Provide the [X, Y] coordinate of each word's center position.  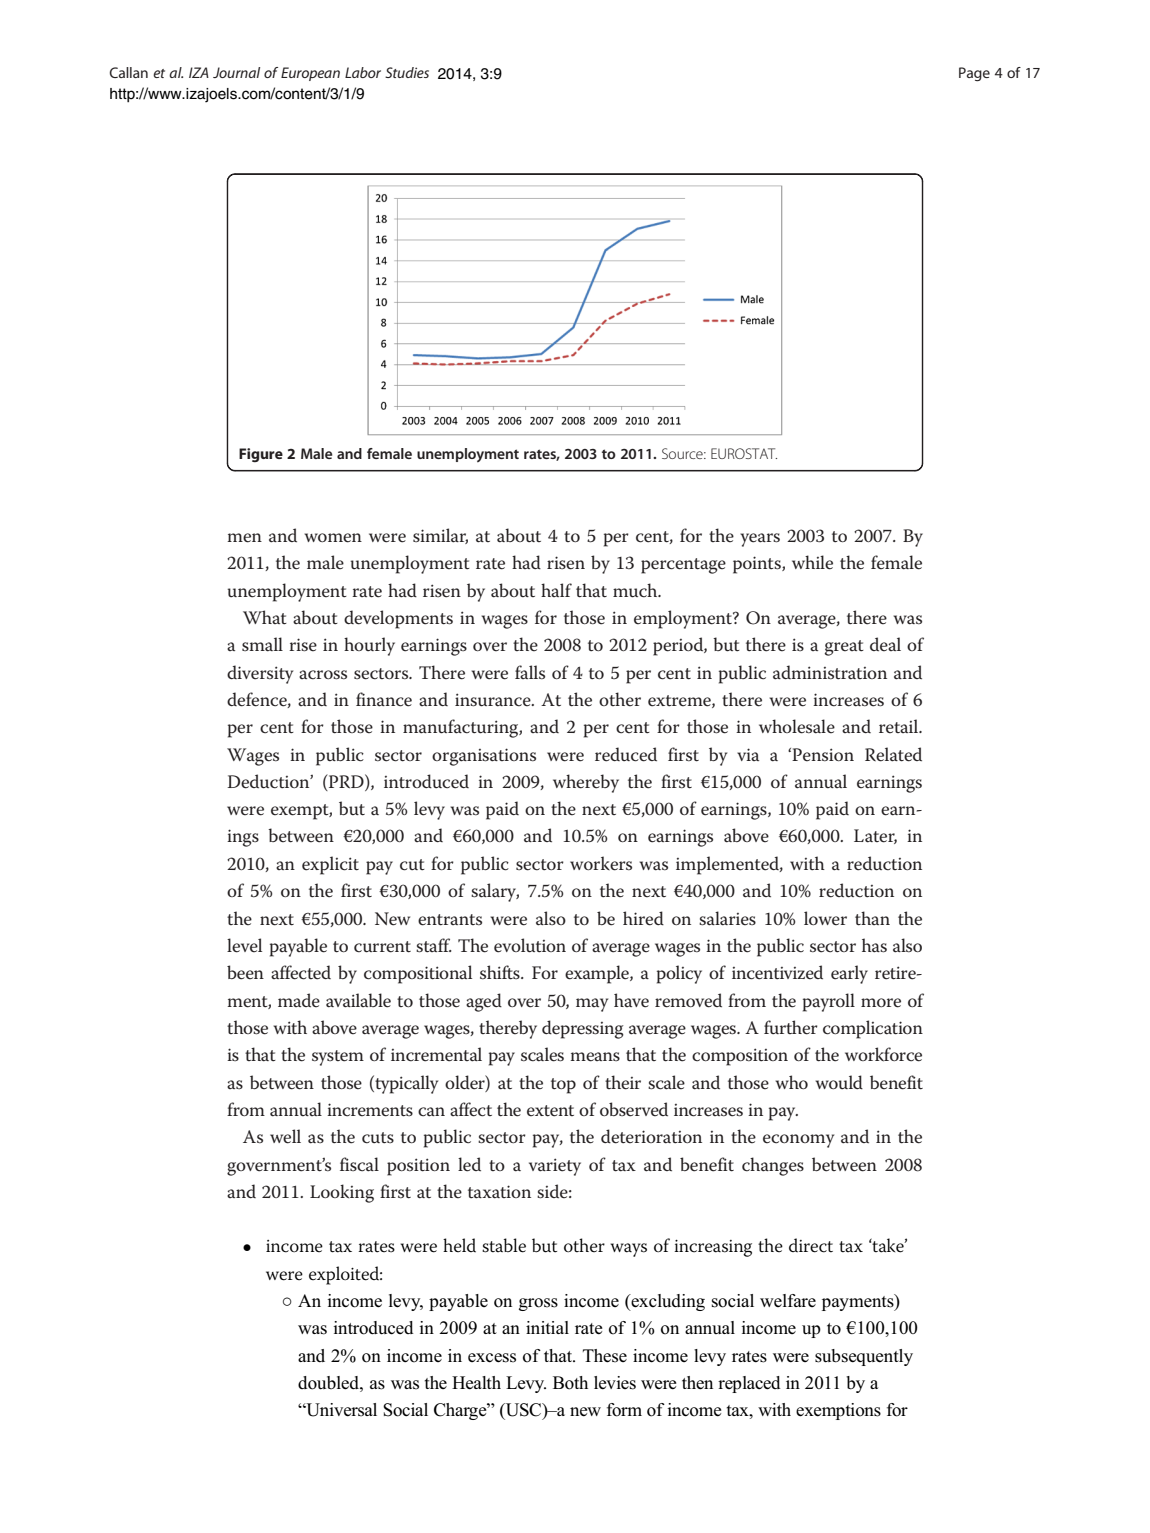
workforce [883, 1054]
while [812, 562]
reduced [626, 754]
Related [893, 754]
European [310, 74]
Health [476, 1383]
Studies [407, 72]
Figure [261, 455]
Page [974, 74]
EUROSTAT [744, 453]
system [338, 1058]
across [323, 675]
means [595, 1057]
